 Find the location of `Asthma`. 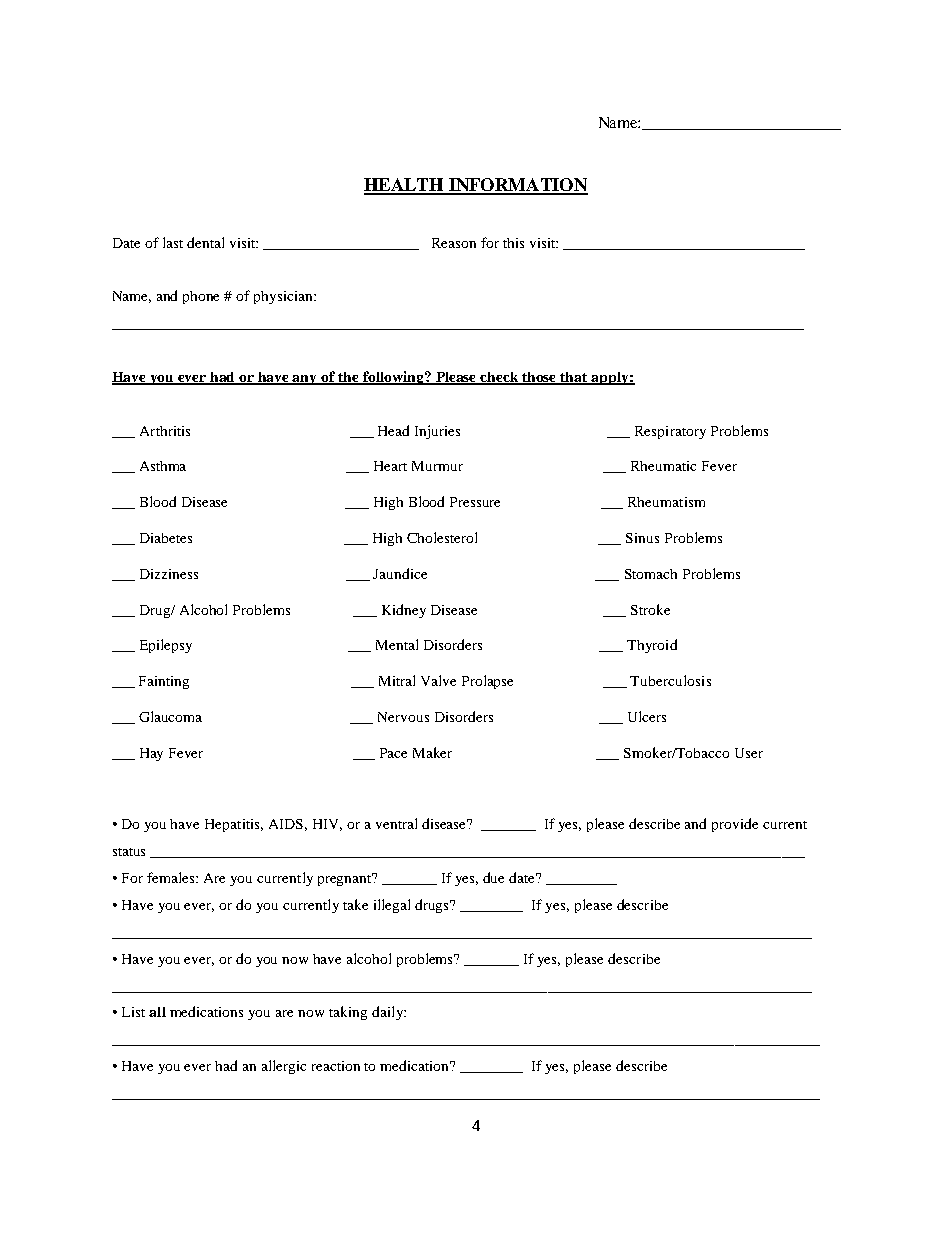

Asthma is located at coordinates (163, 466).
